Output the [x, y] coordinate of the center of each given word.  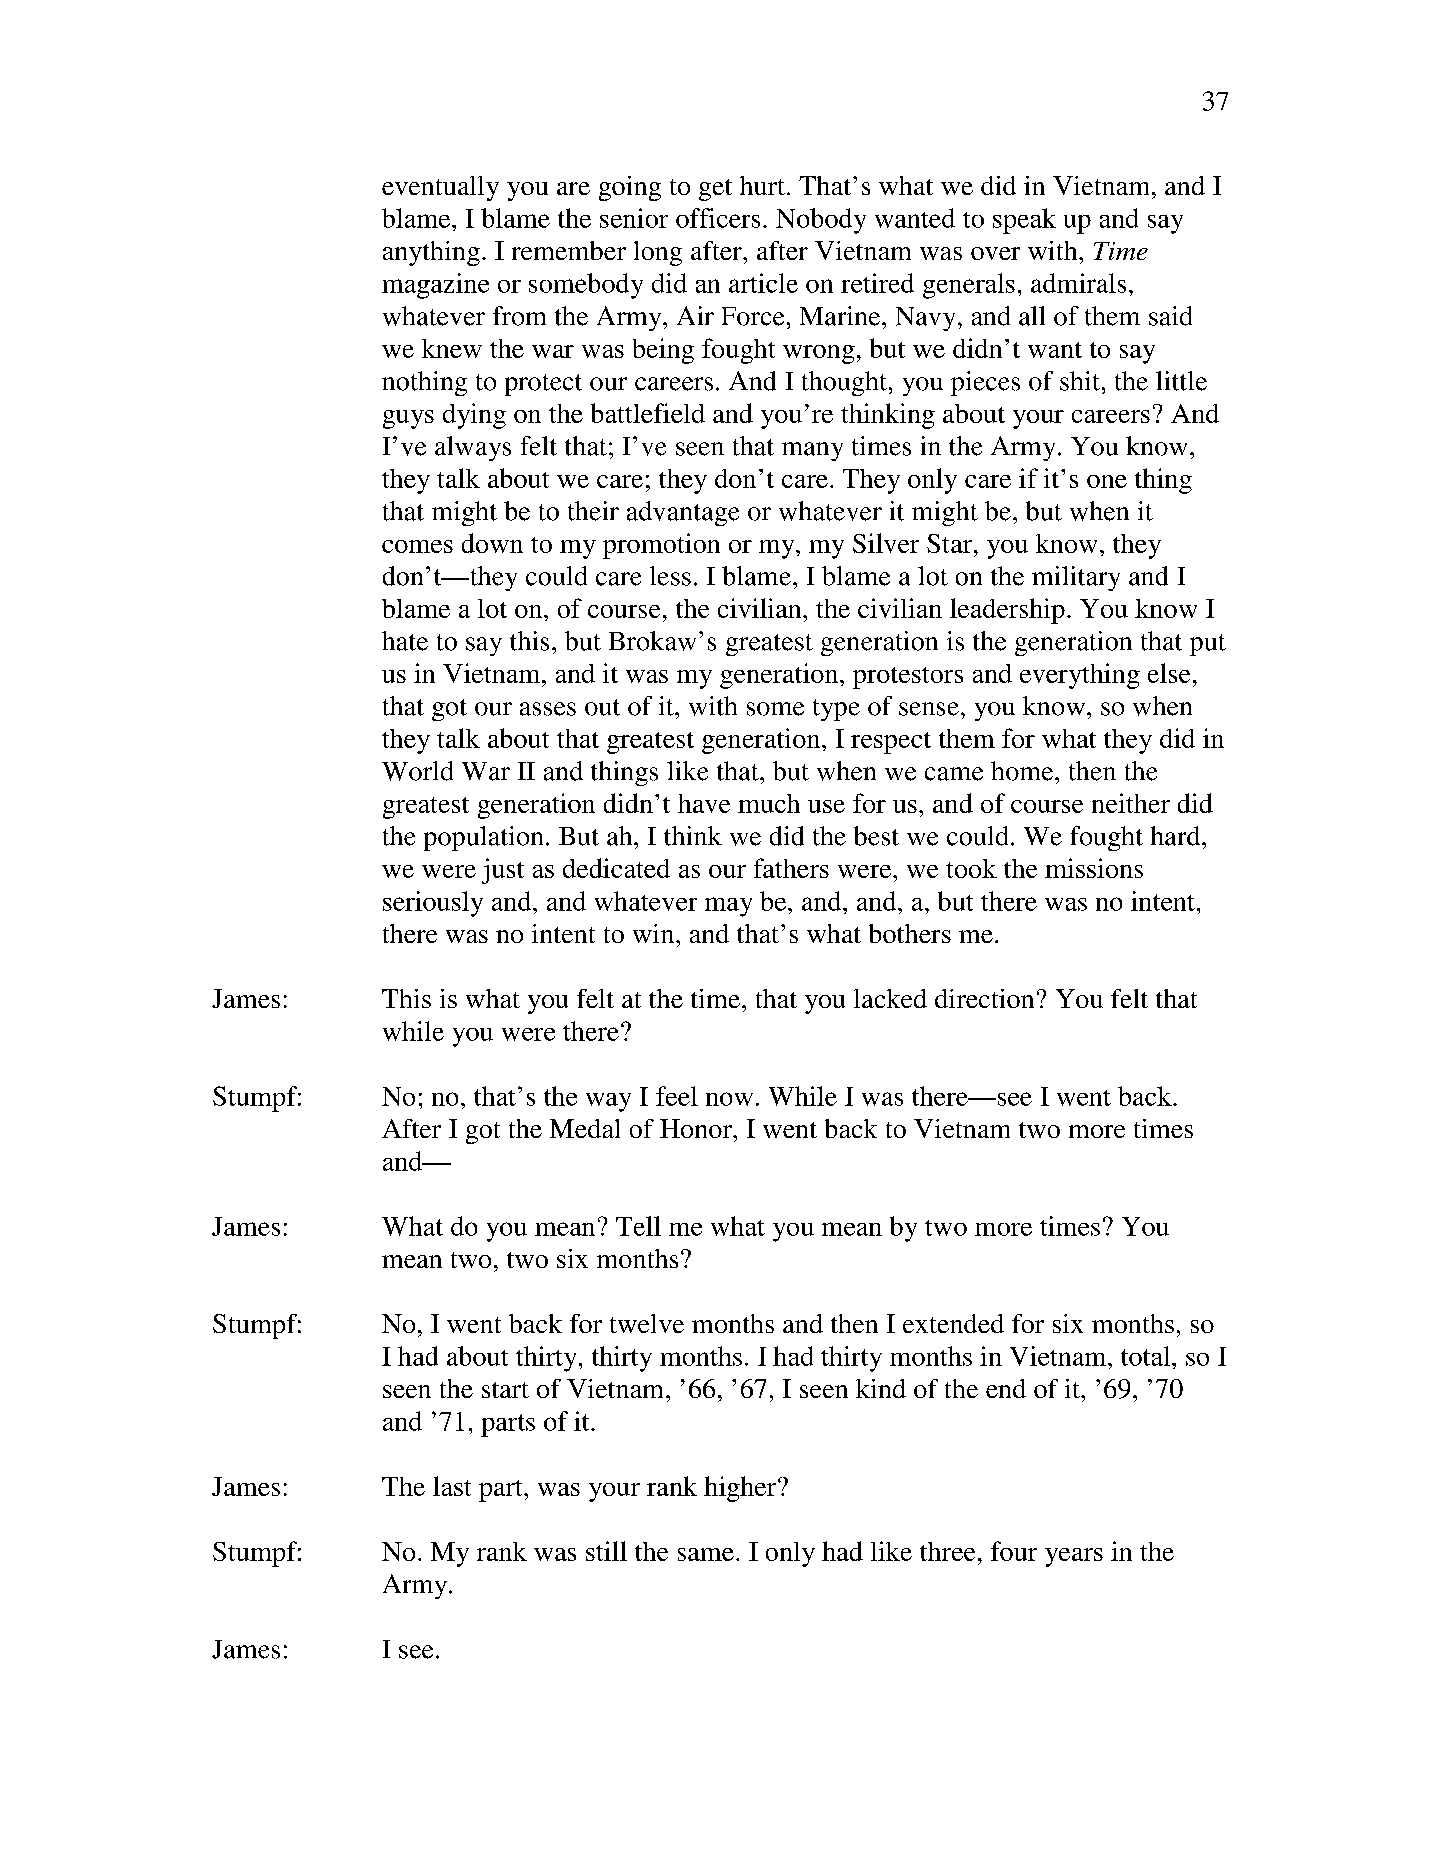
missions [1094, 868]
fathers [791, 868]
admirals [1078, 283]
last [452, 1486]
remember [569, 250]
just [503, 871]
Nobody [821, 221]
